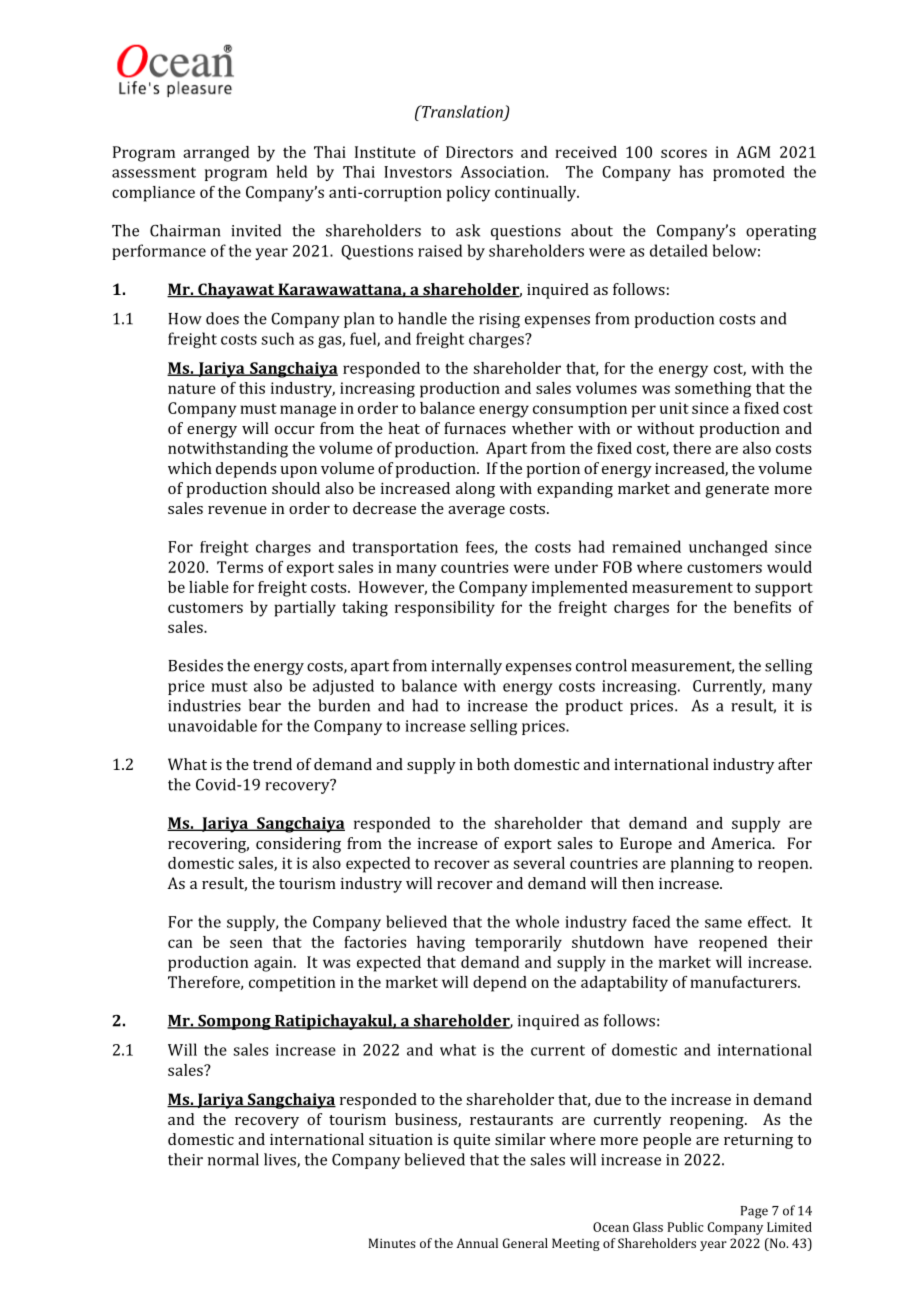 This page has width=924, height=1307. Describe the element at coordinates (233, 1159) in the page. I see `normal` at that location.
